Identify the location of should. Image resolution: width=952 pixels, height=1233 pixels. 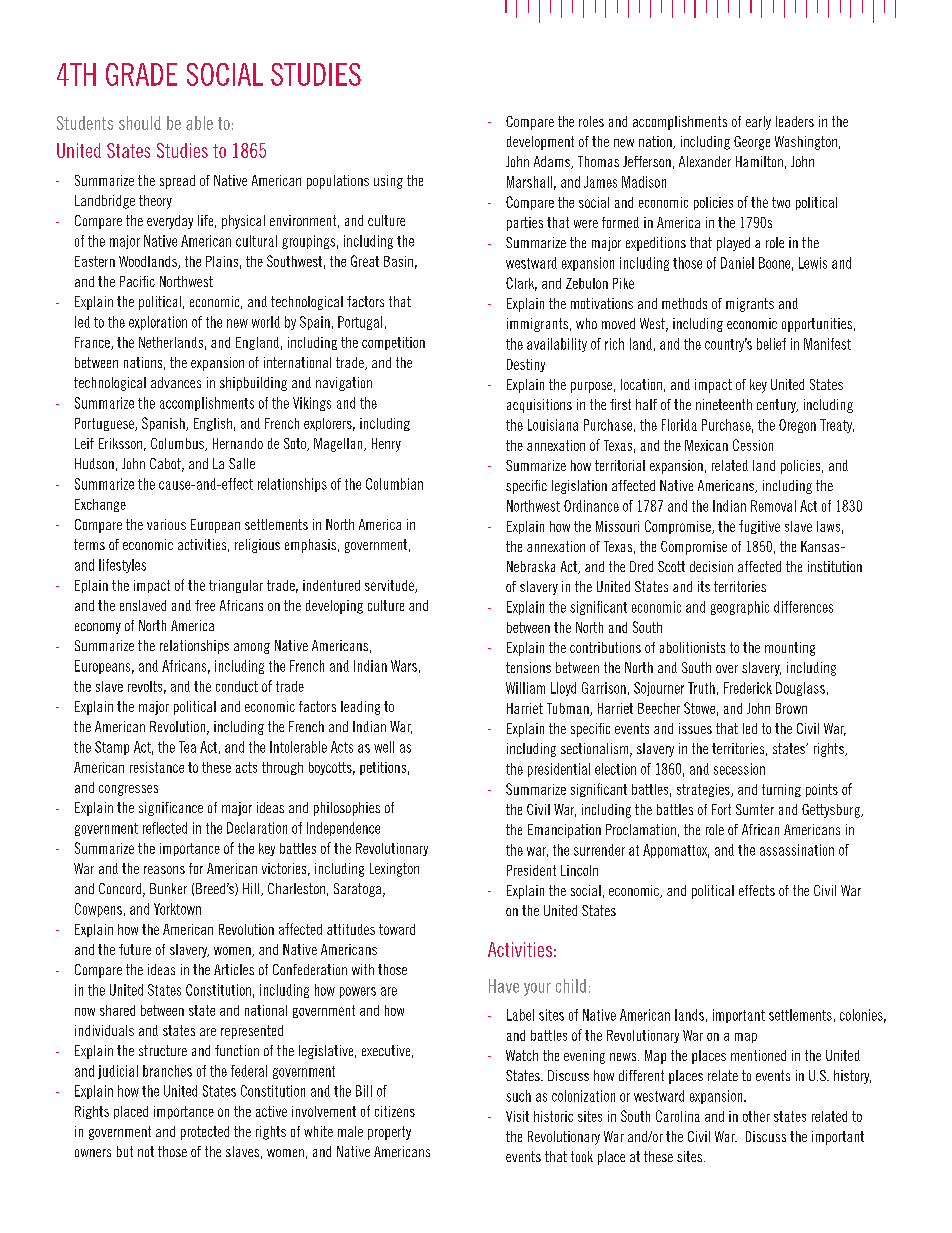
(140, 123).
